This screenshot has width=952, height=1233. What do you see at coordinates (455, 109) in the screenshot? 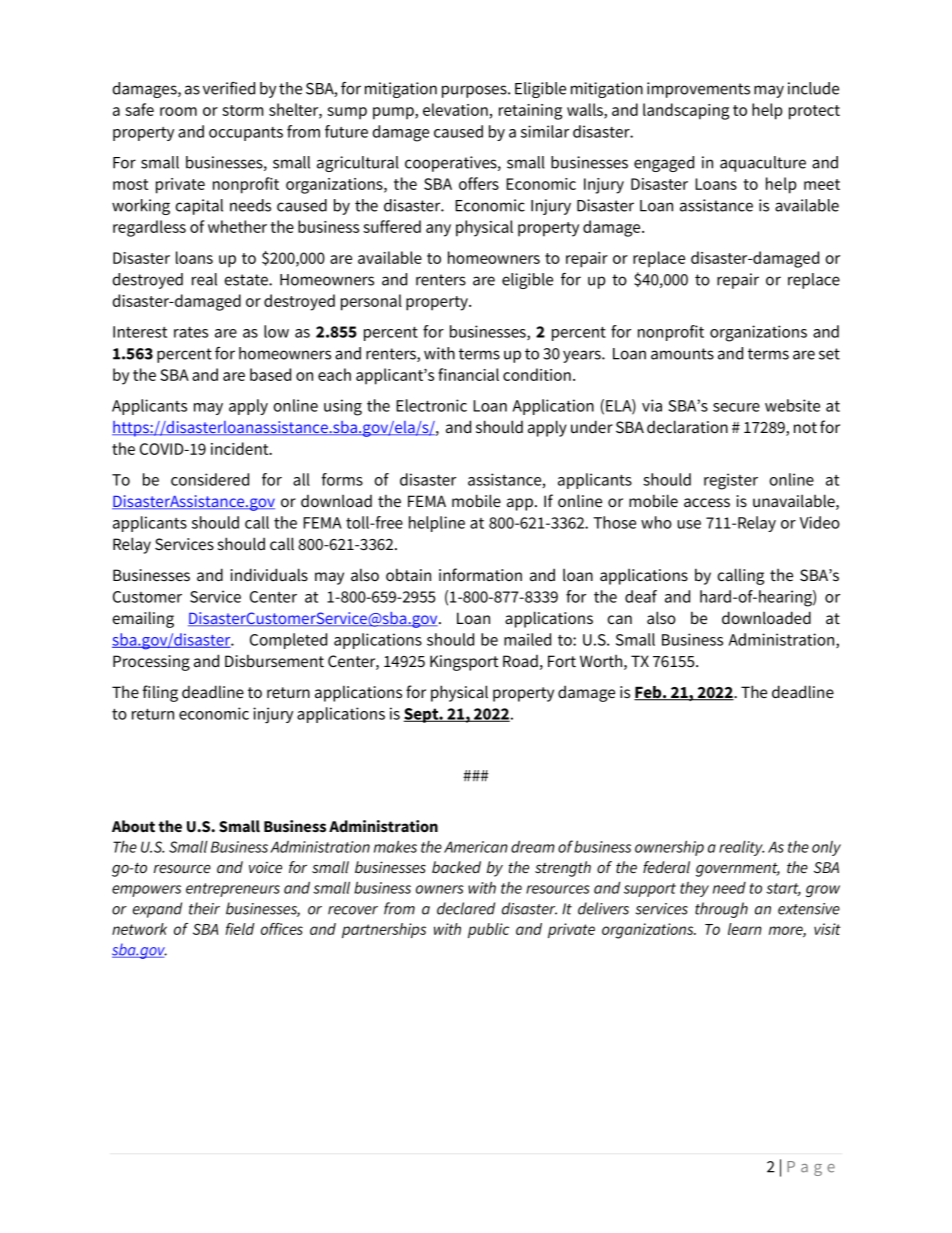
I see `elevation` at bounding box center [455, 109].
